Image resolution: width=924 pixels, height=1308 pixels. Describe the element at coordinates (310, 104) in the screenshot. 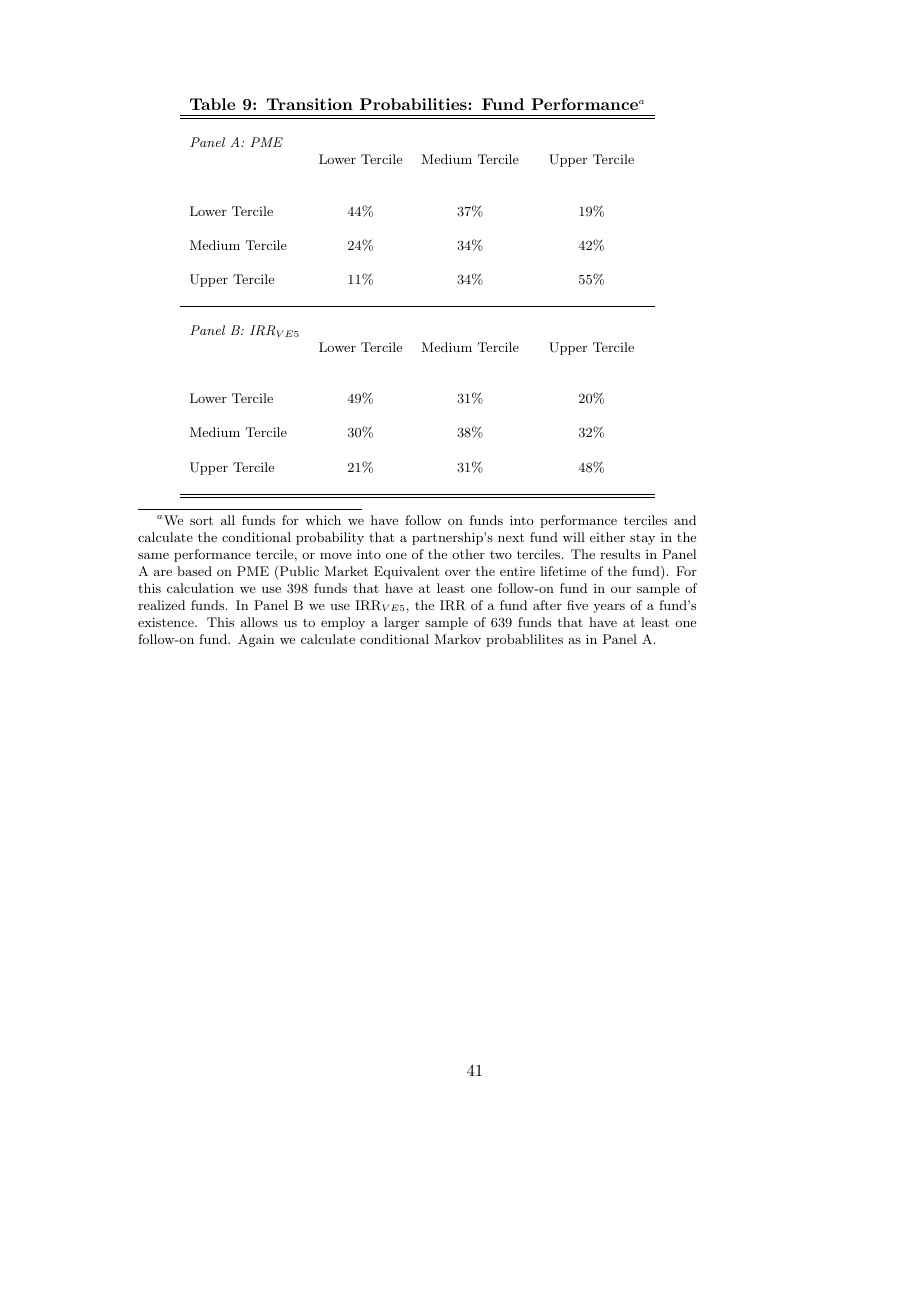

I see `Transition` at that location.
